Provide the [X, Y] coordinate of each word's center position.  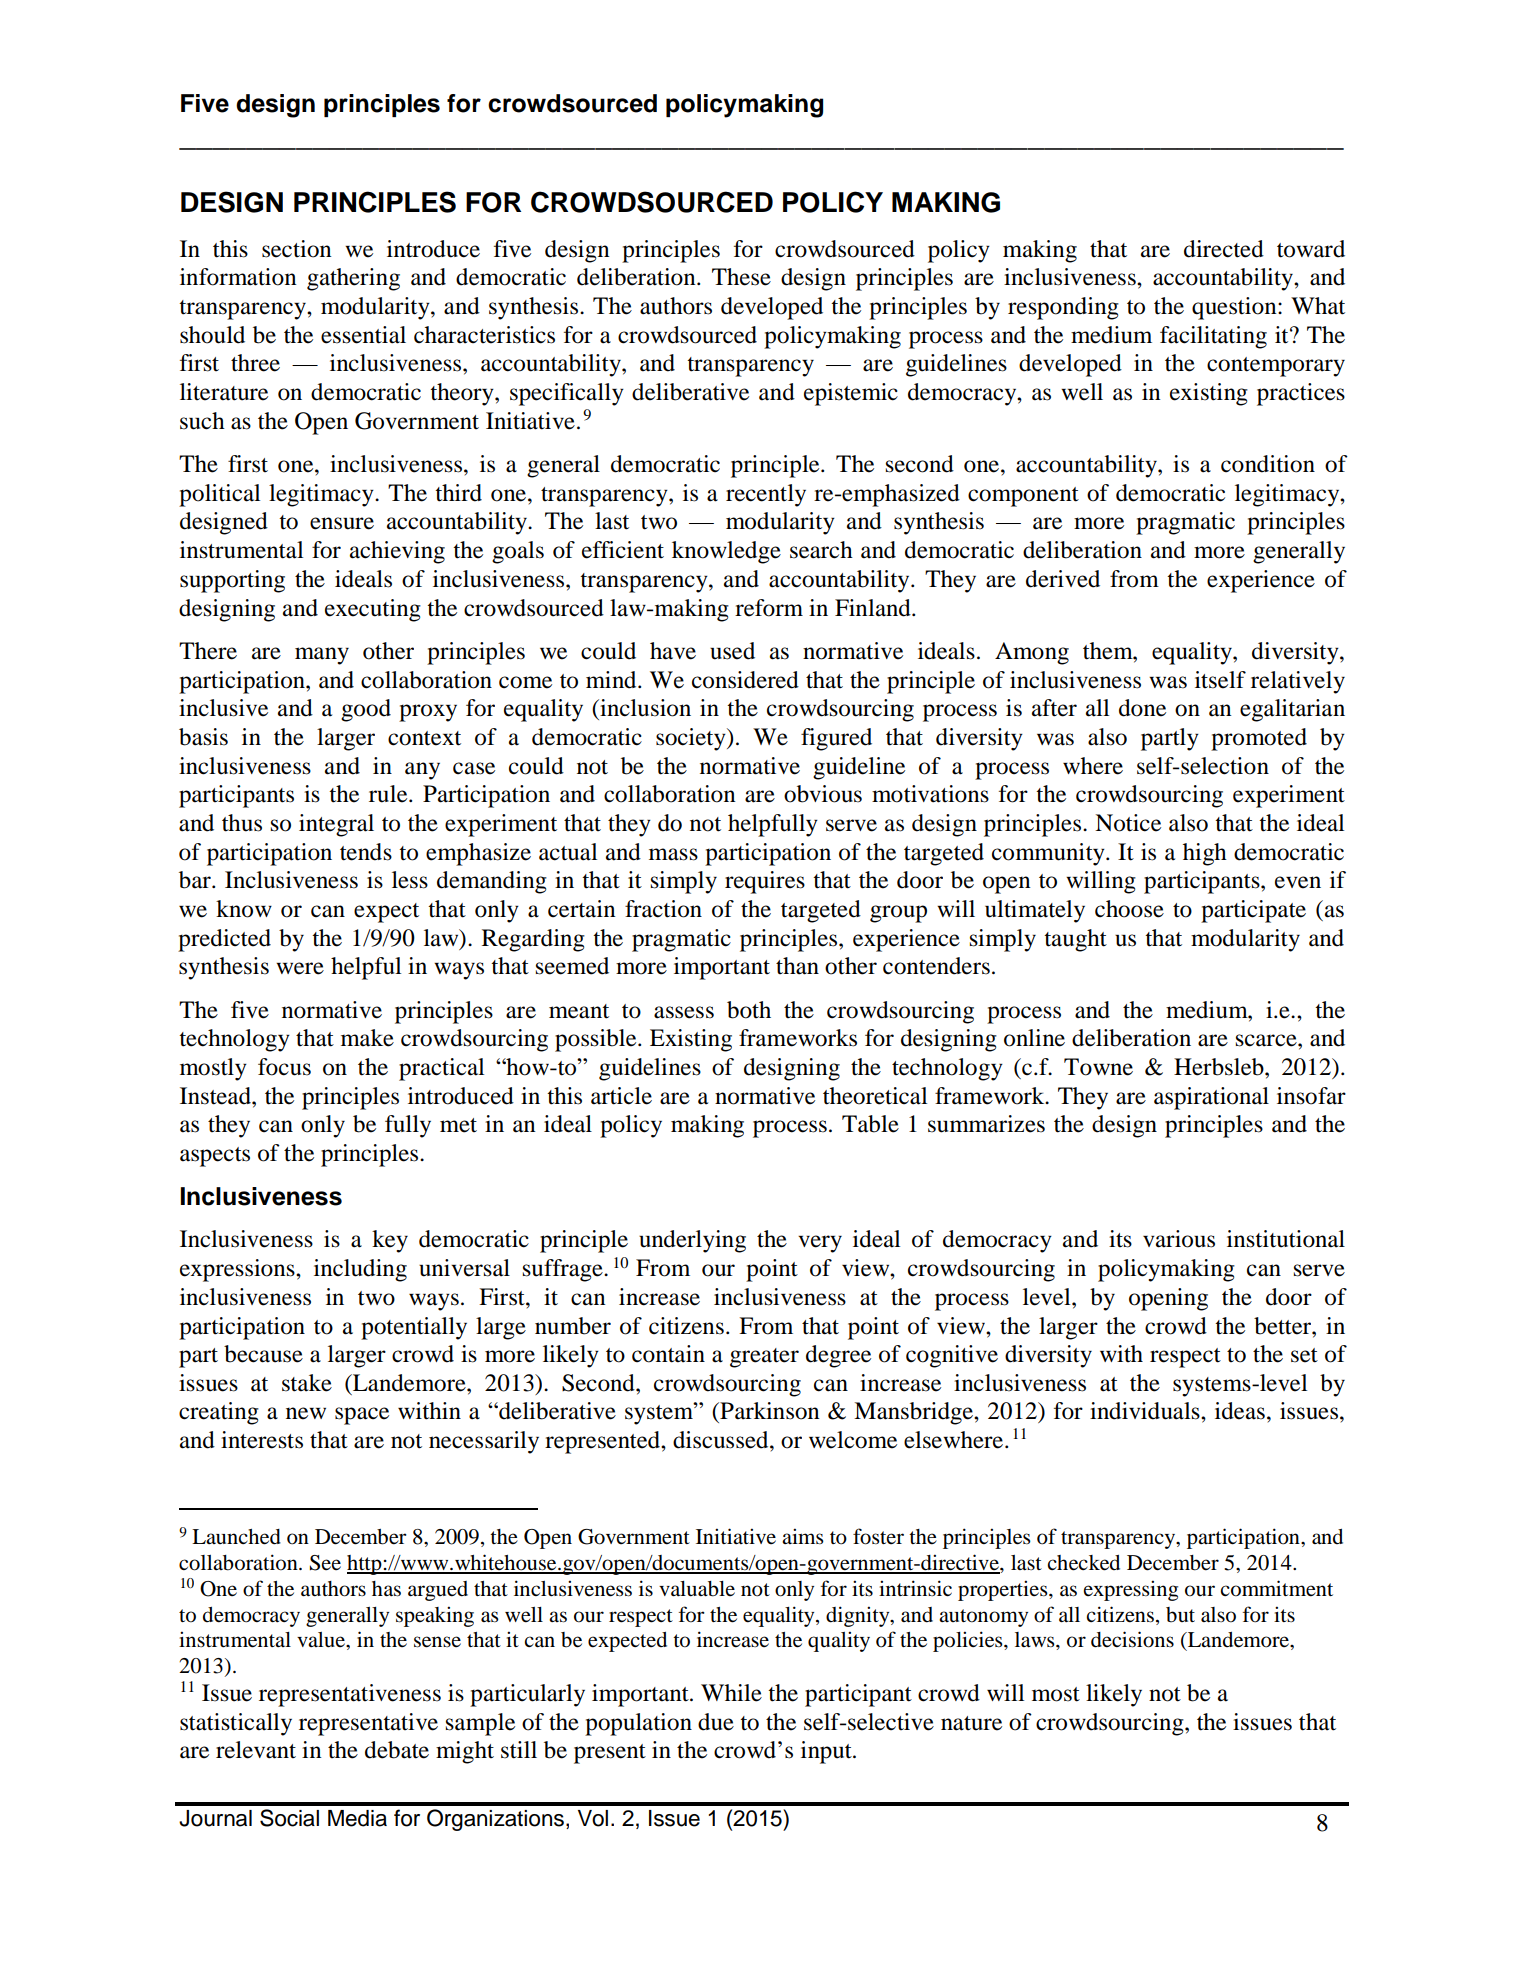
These [741, 277]
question [1235, 308]
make [367, 1038]
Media [357, 1818]
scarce [1267, 1040]
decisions [1132, 1639]
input [827, 1752]
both [749, 1010]
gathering [353, 279]
